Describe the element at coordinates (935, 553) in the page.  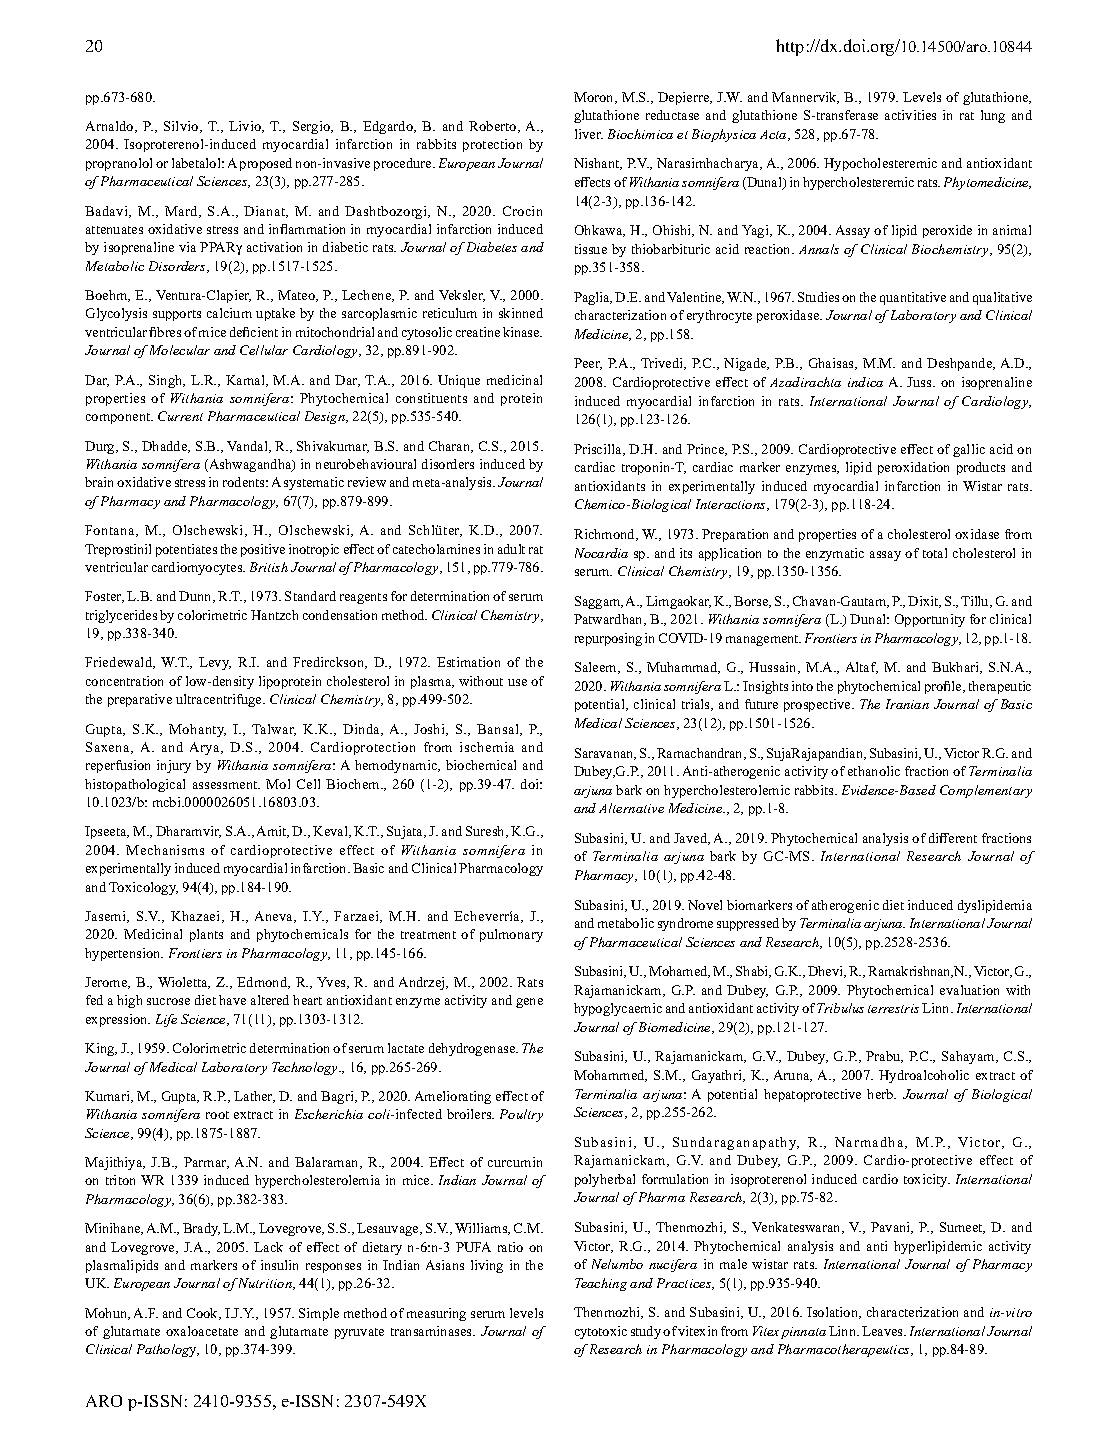
I see `total` at that location.
